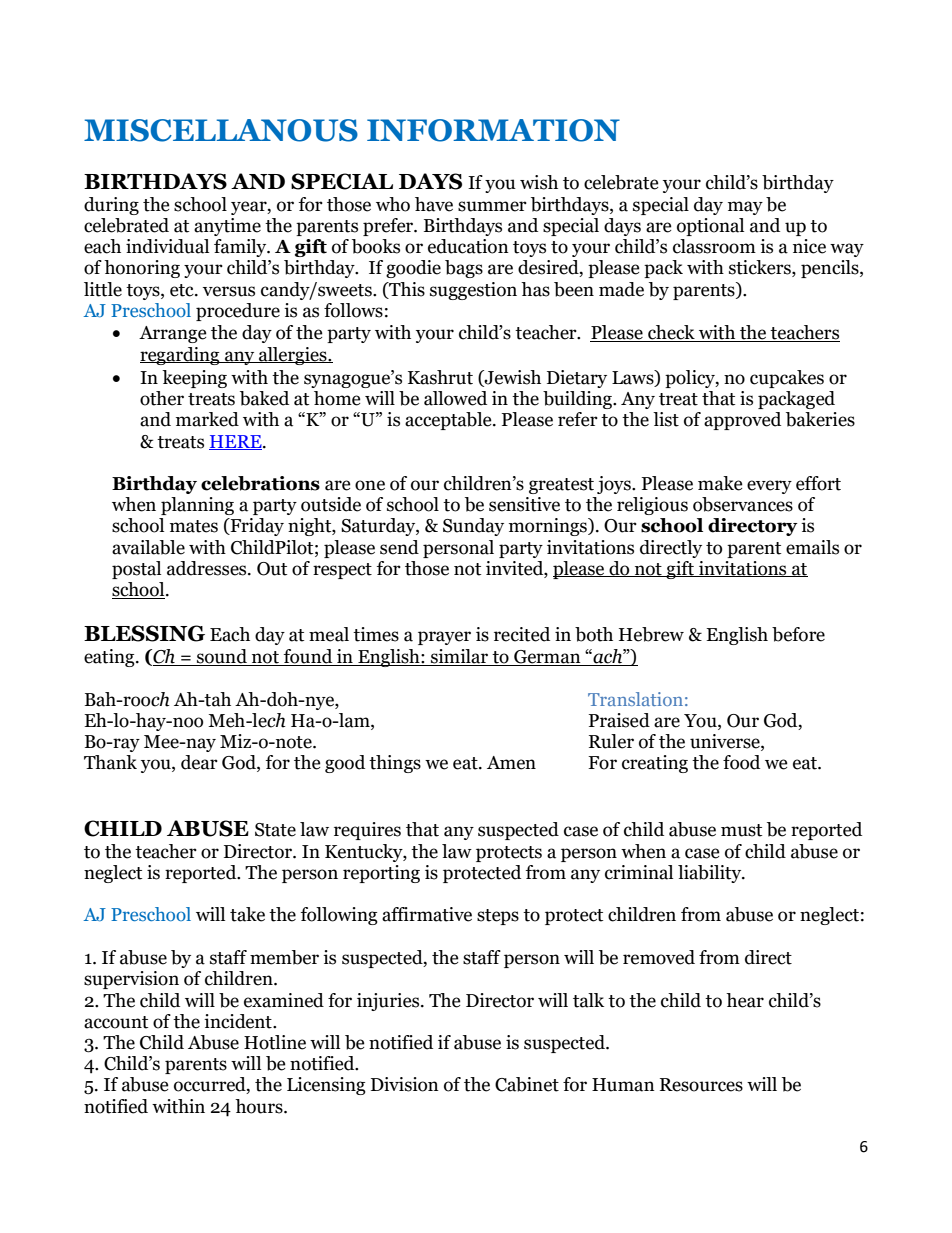 The image size is (952, 1233). I want to click on Amen, so click(511, 763).
